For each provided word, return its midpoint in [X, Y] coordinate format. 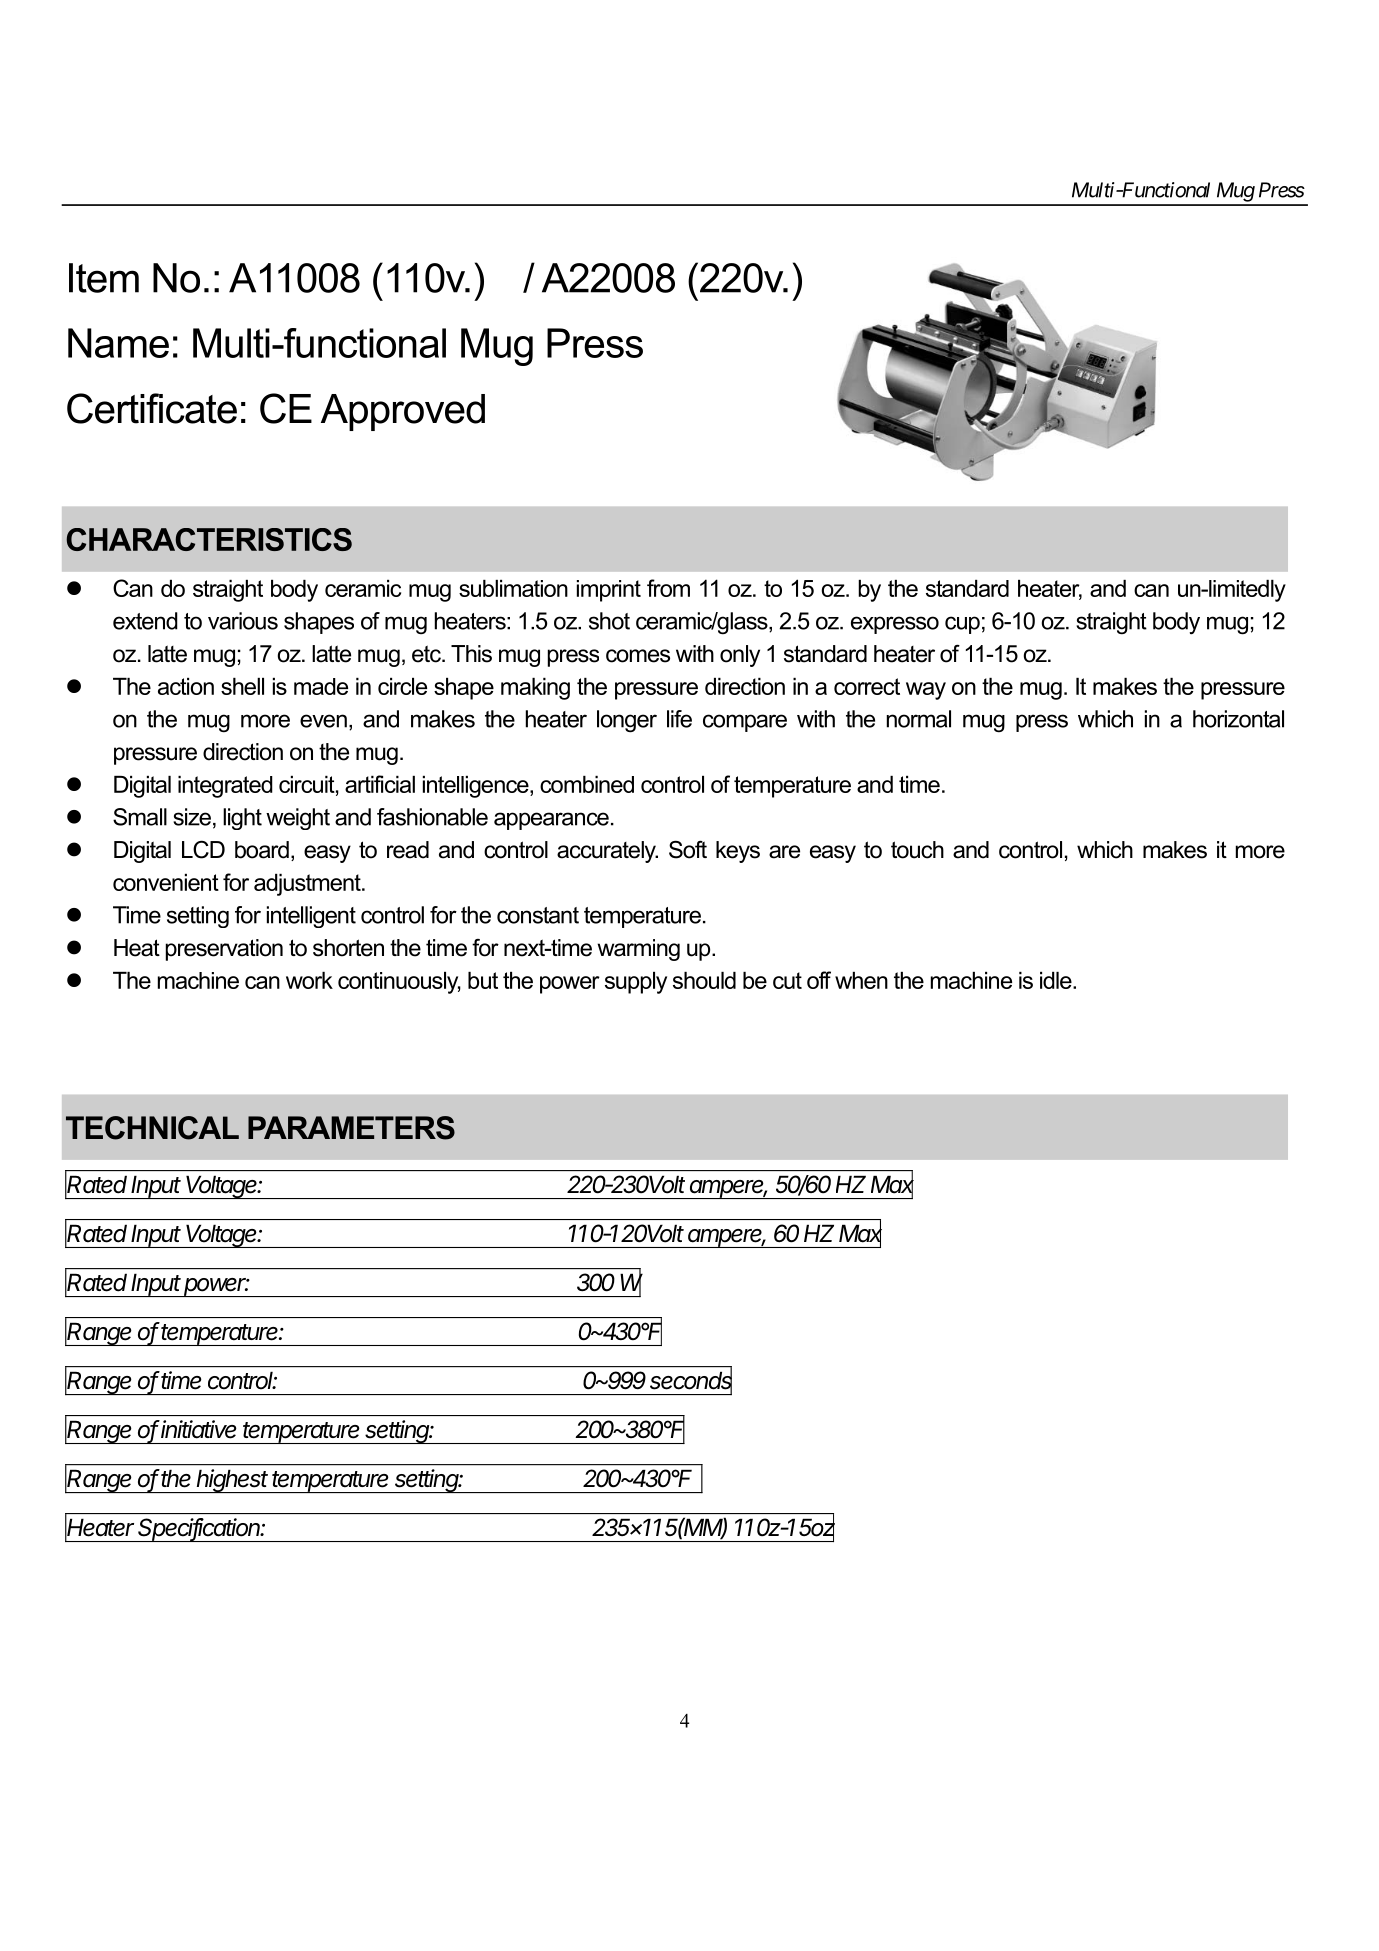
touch [917, 850]
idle [1057, 980]
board [262, 850]
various [243, 621]
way [926, 691]
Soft [688, 849]
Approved [403, 412]
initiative [197, 1429]
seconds [691, 1381]
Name [118, 343]
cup [962, 625]
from [668, 588]
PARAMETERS [351, 1128]
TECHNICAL [152, 1128]
